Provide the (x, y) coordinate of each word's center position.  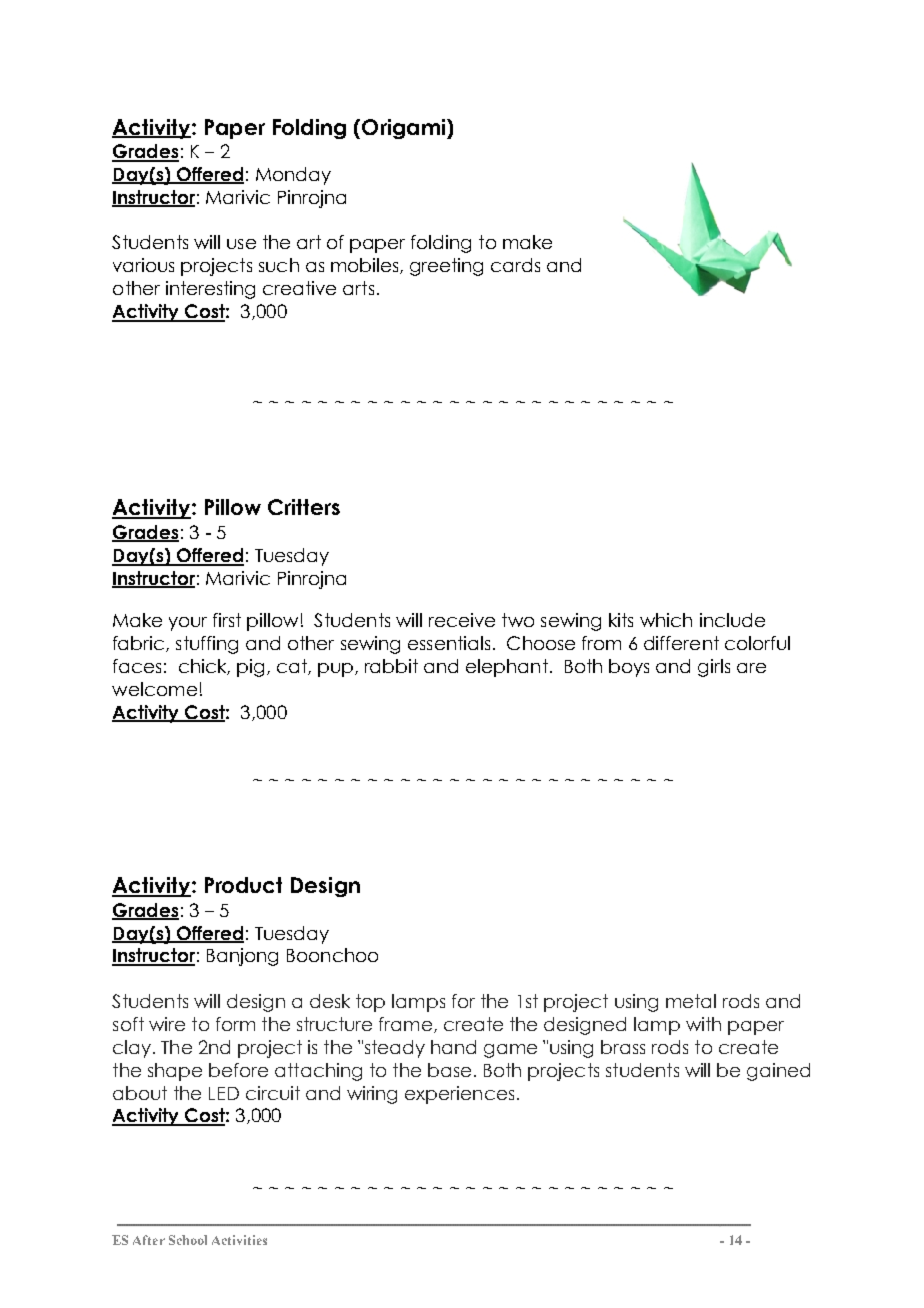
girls (714, 668)
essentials (449, 643)
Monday (293, 176)
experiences (459, 1095)
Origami (405, 129)
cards (515, 265)
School (188, 1240)
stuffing (207, 645)
